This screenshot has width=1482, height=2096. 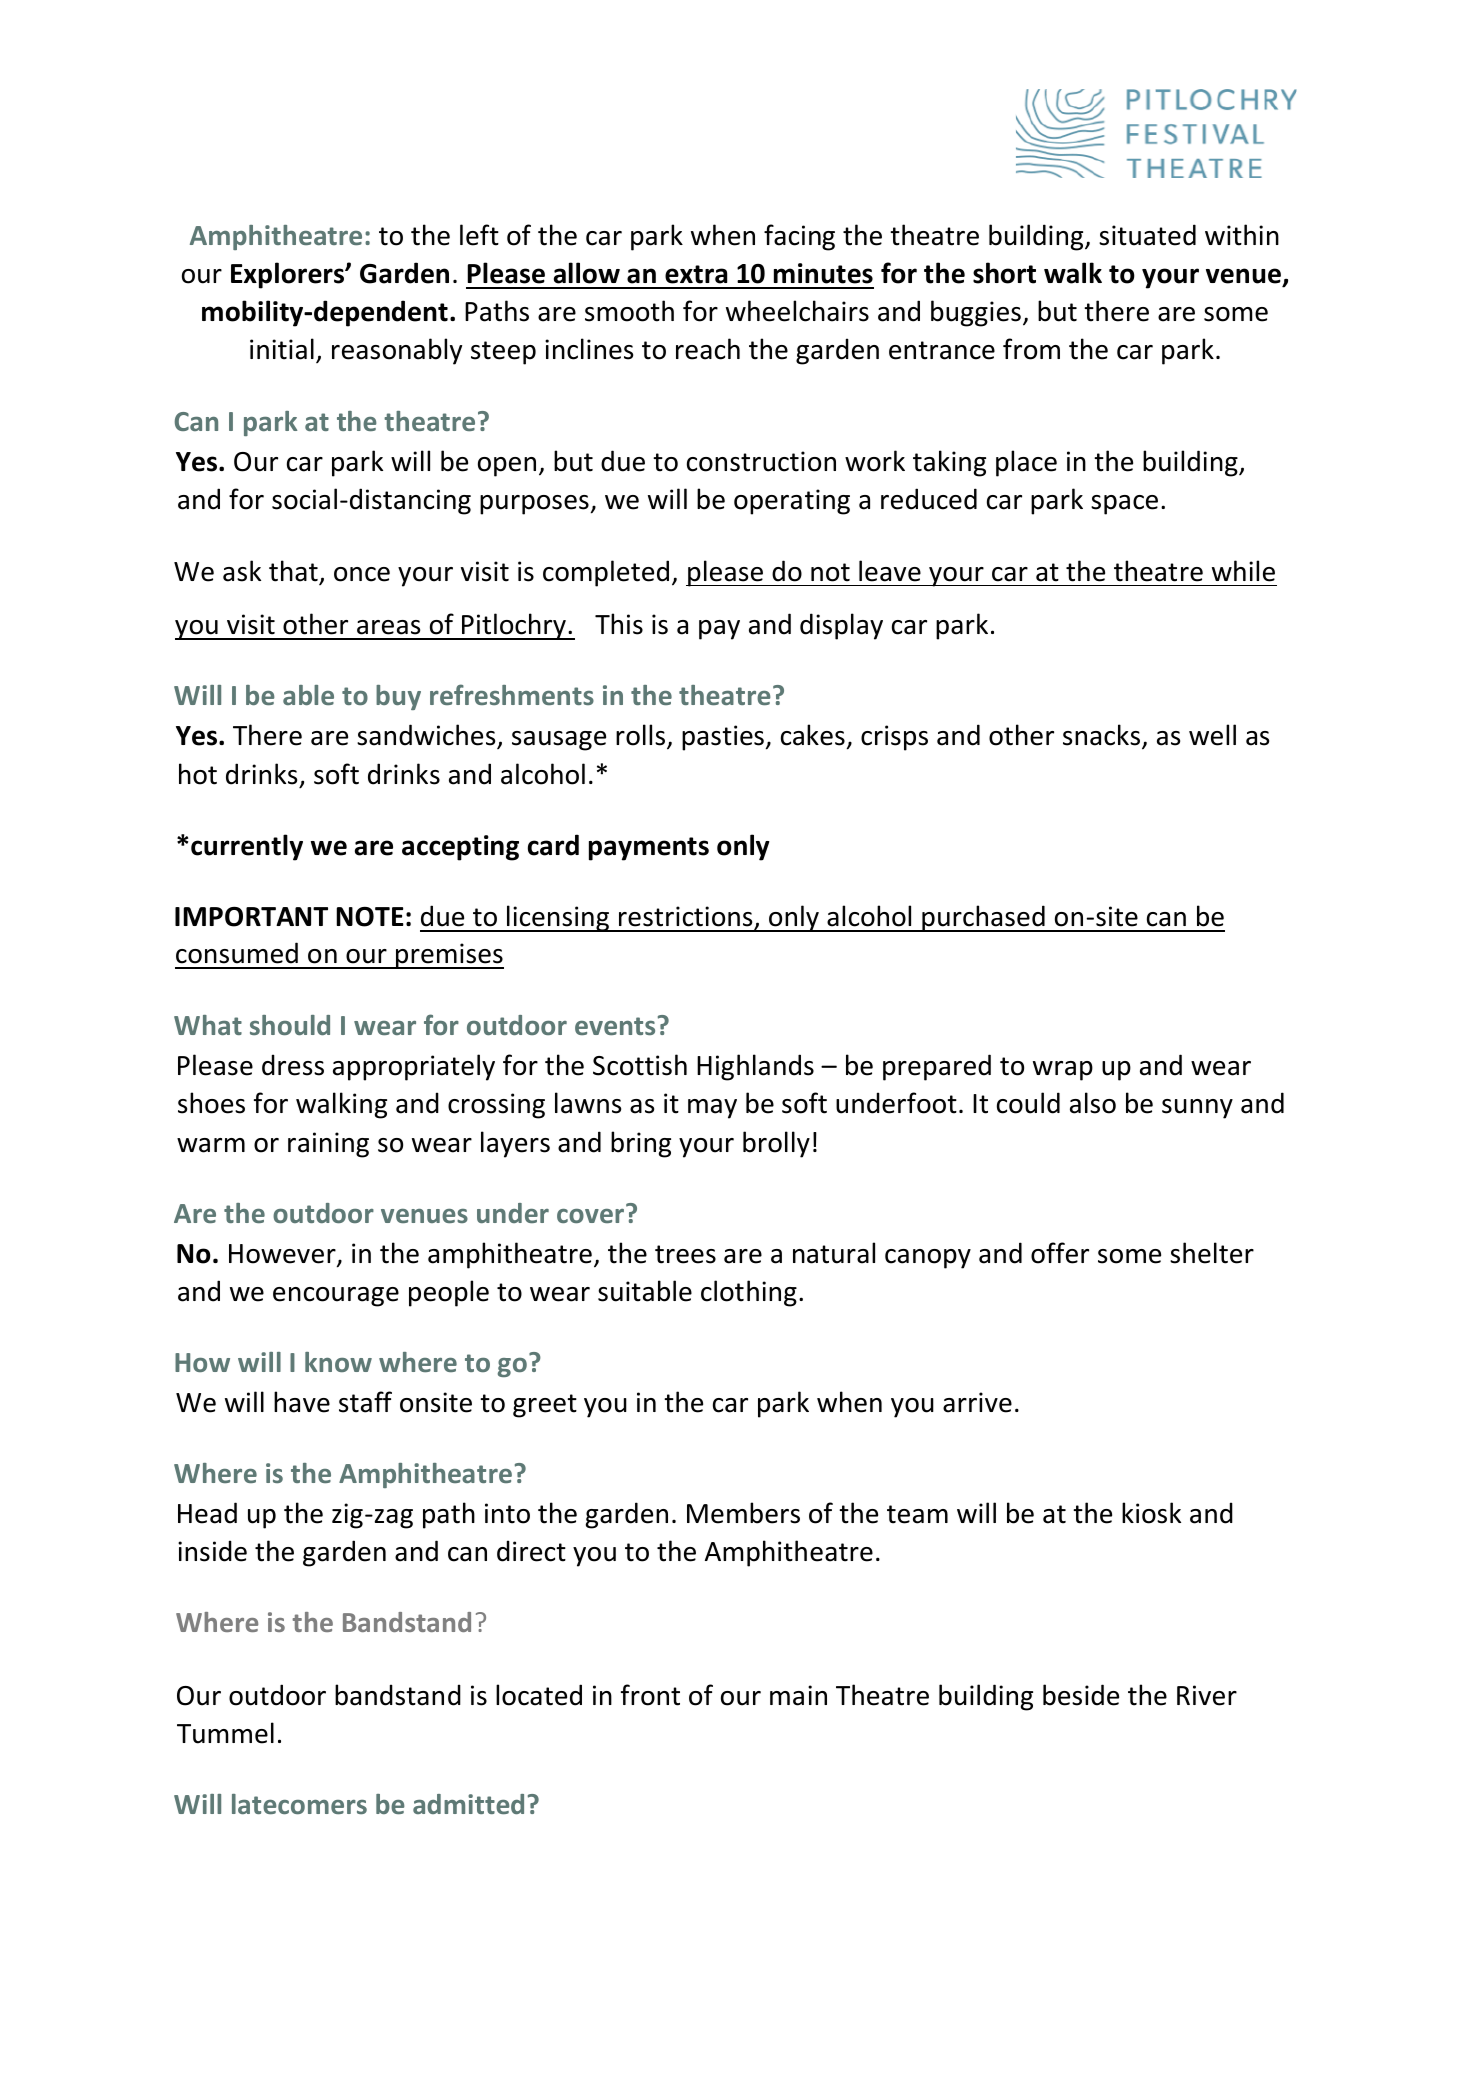 I want to click on sandwiches, so click(x=427, y=736).
